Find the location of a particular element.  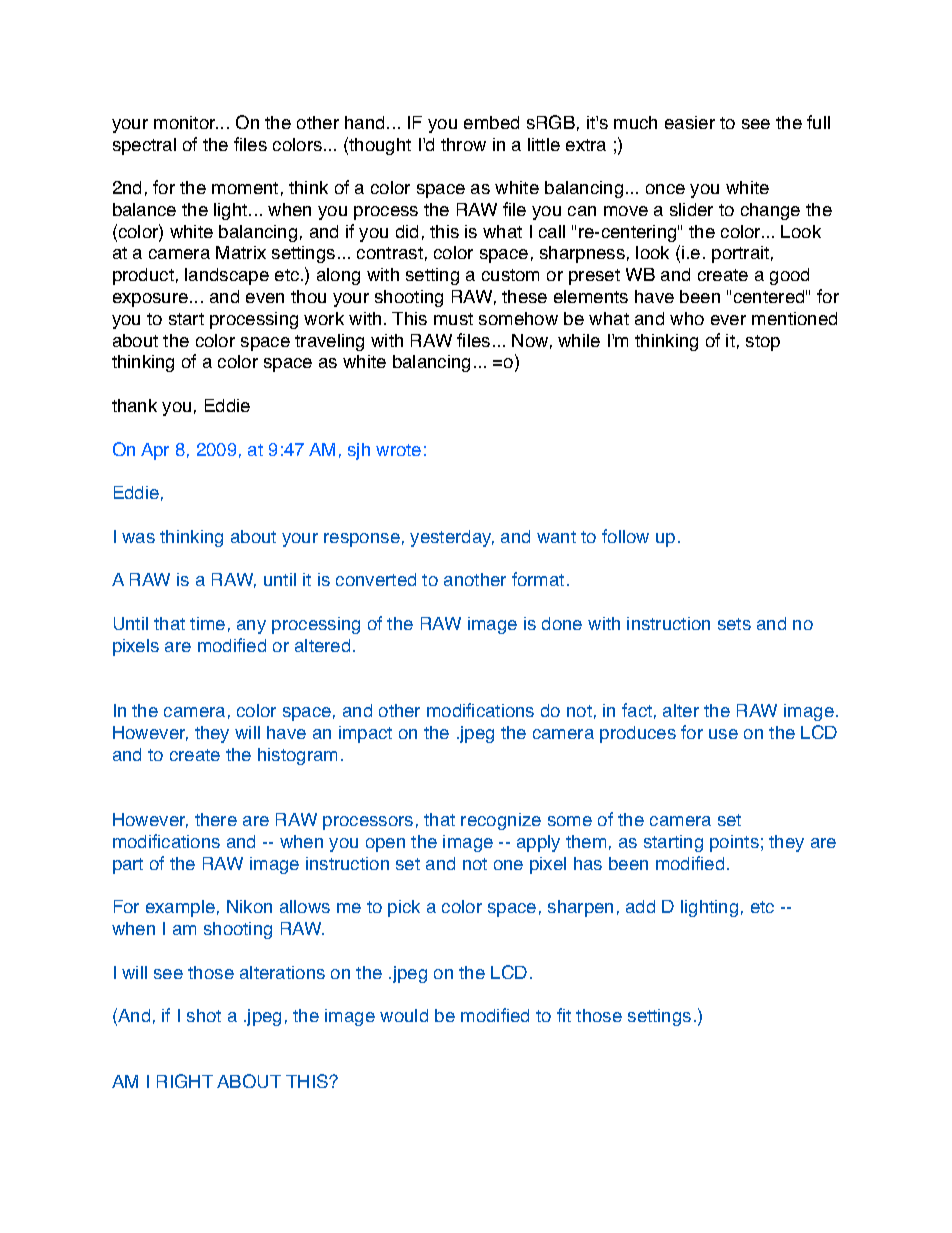

easier is located at coordinates (690, 122).
